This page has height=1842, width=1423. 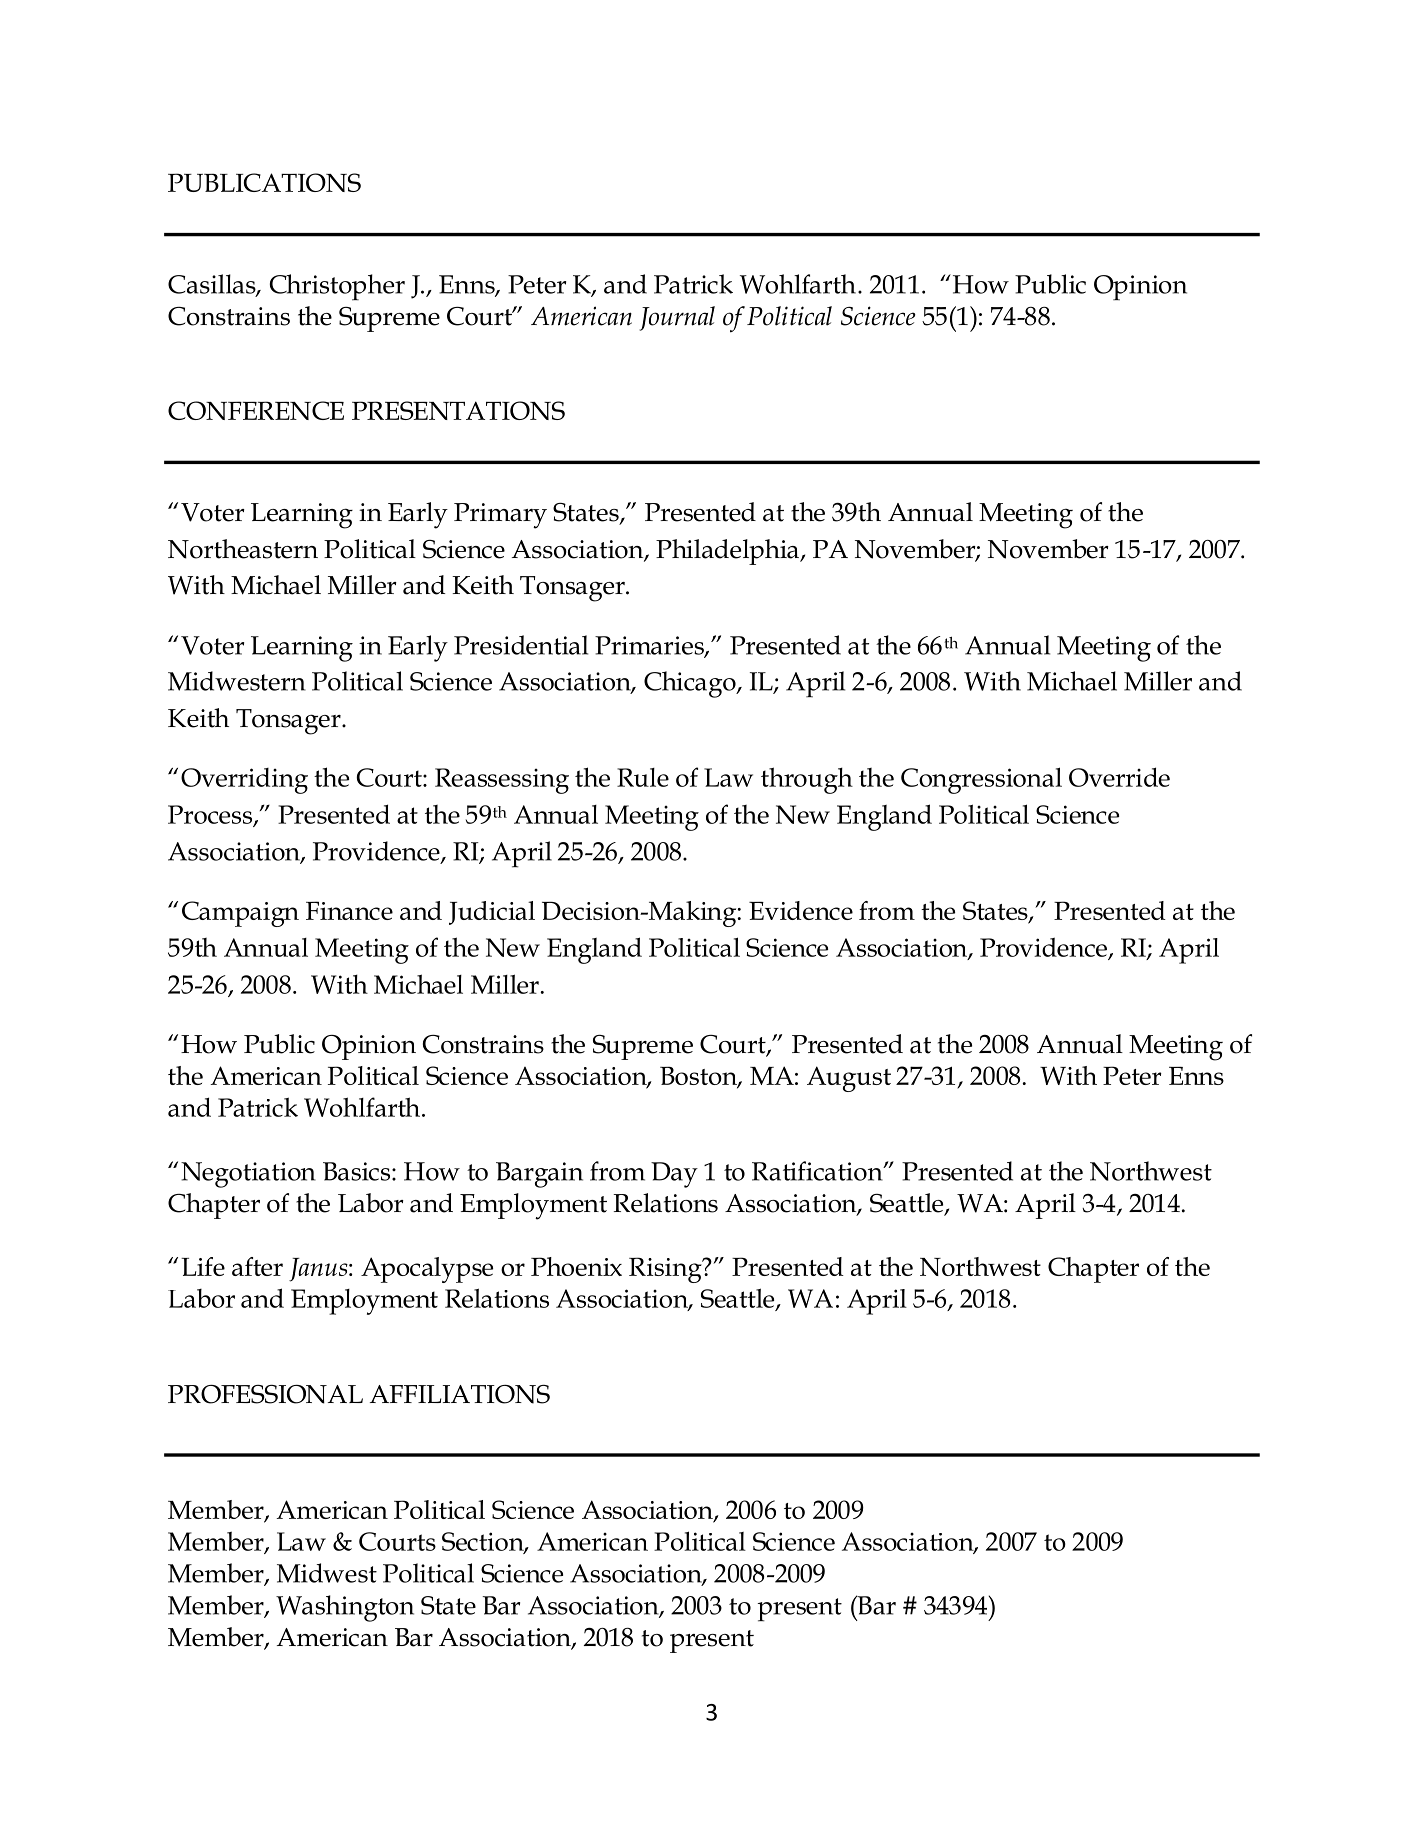 I want to click on Rising, so click(x=666, y=1270).
